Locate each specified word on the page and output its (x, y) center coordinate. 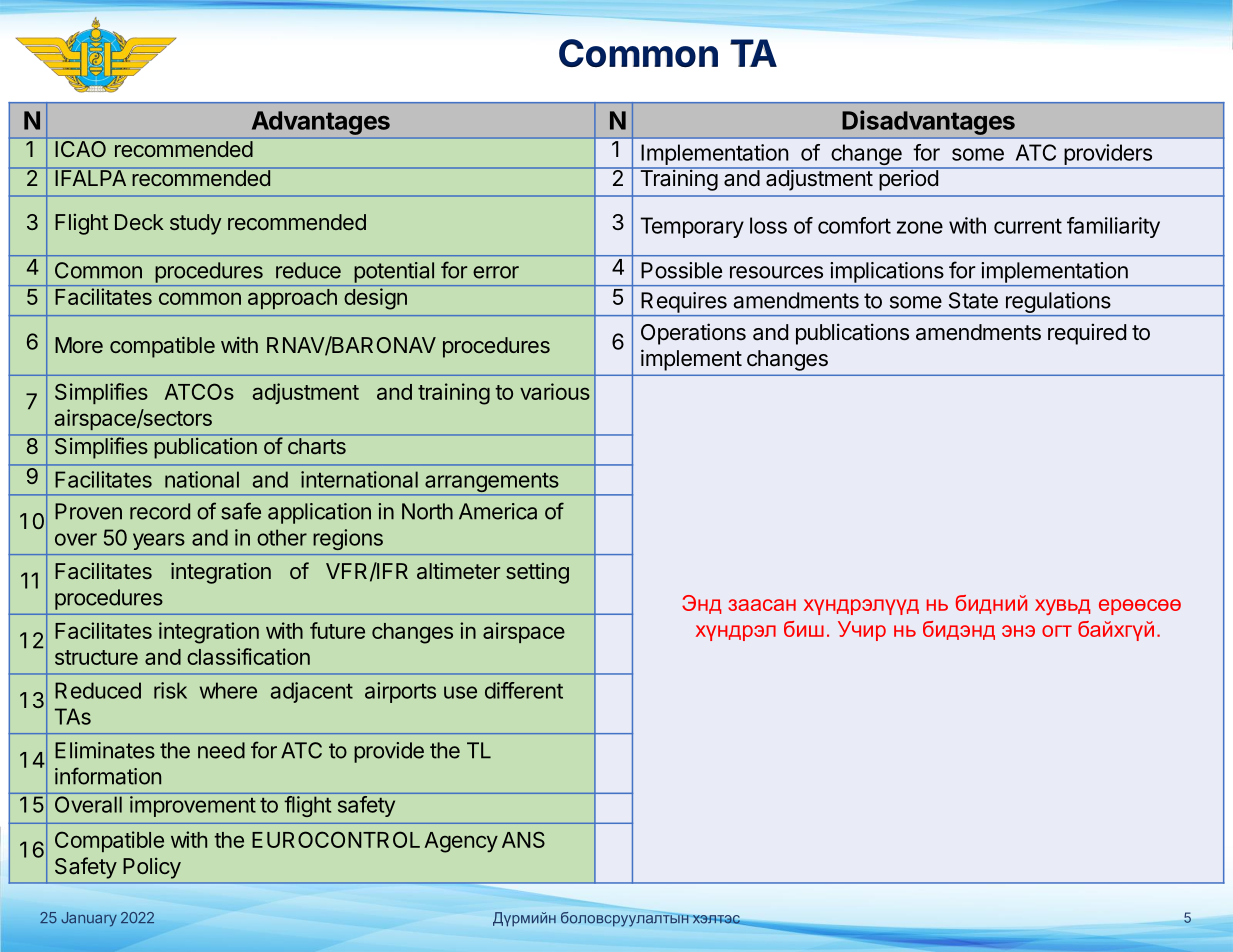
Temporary (692, 227)
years (159, 541)
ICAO (81, 149)
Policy (152, 868)
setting (537, 573)
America (498, 511)
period (908, 179)
